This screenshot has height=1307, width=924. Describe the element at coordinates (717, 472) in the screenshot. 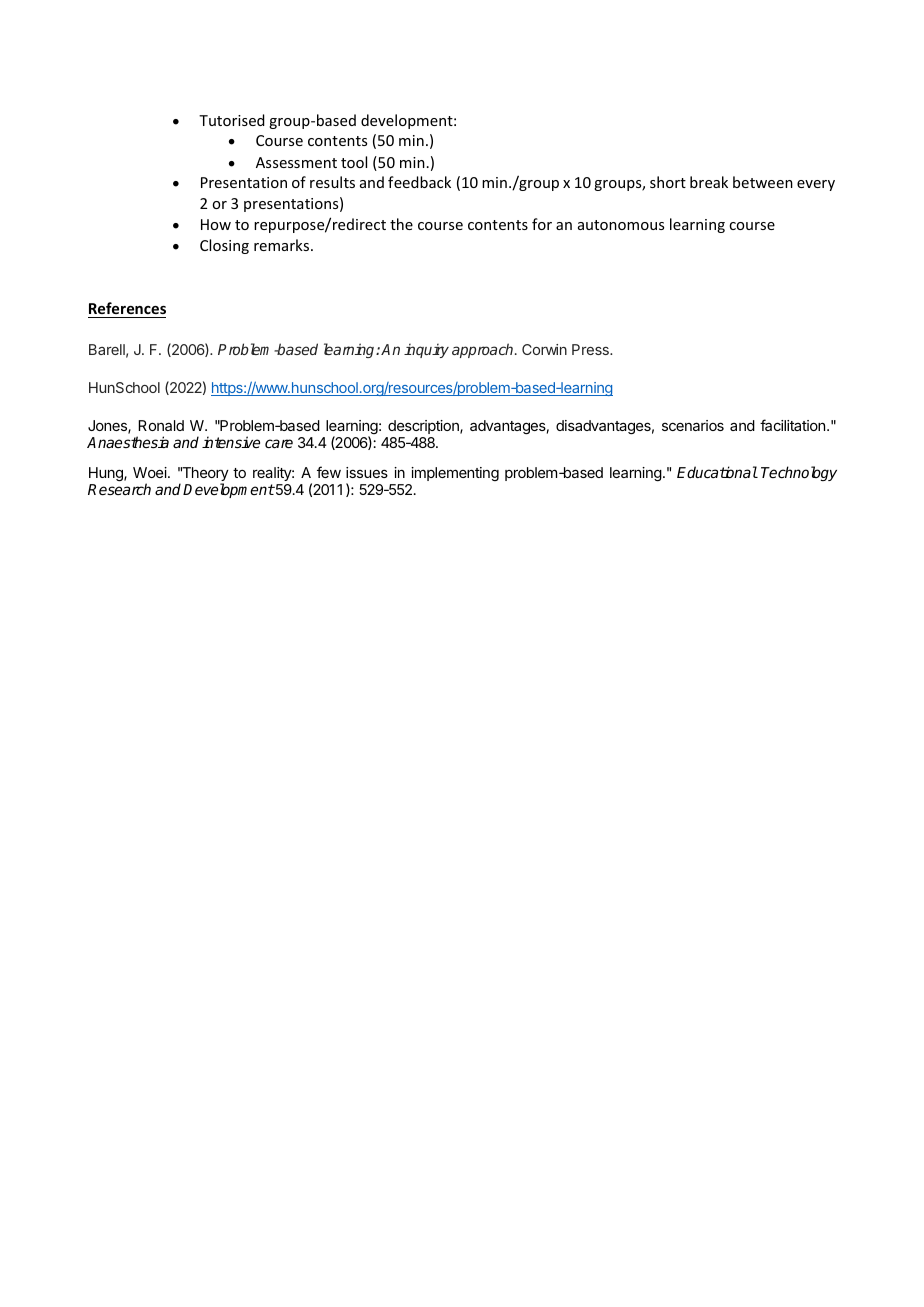

I see `Educational` at that location.
